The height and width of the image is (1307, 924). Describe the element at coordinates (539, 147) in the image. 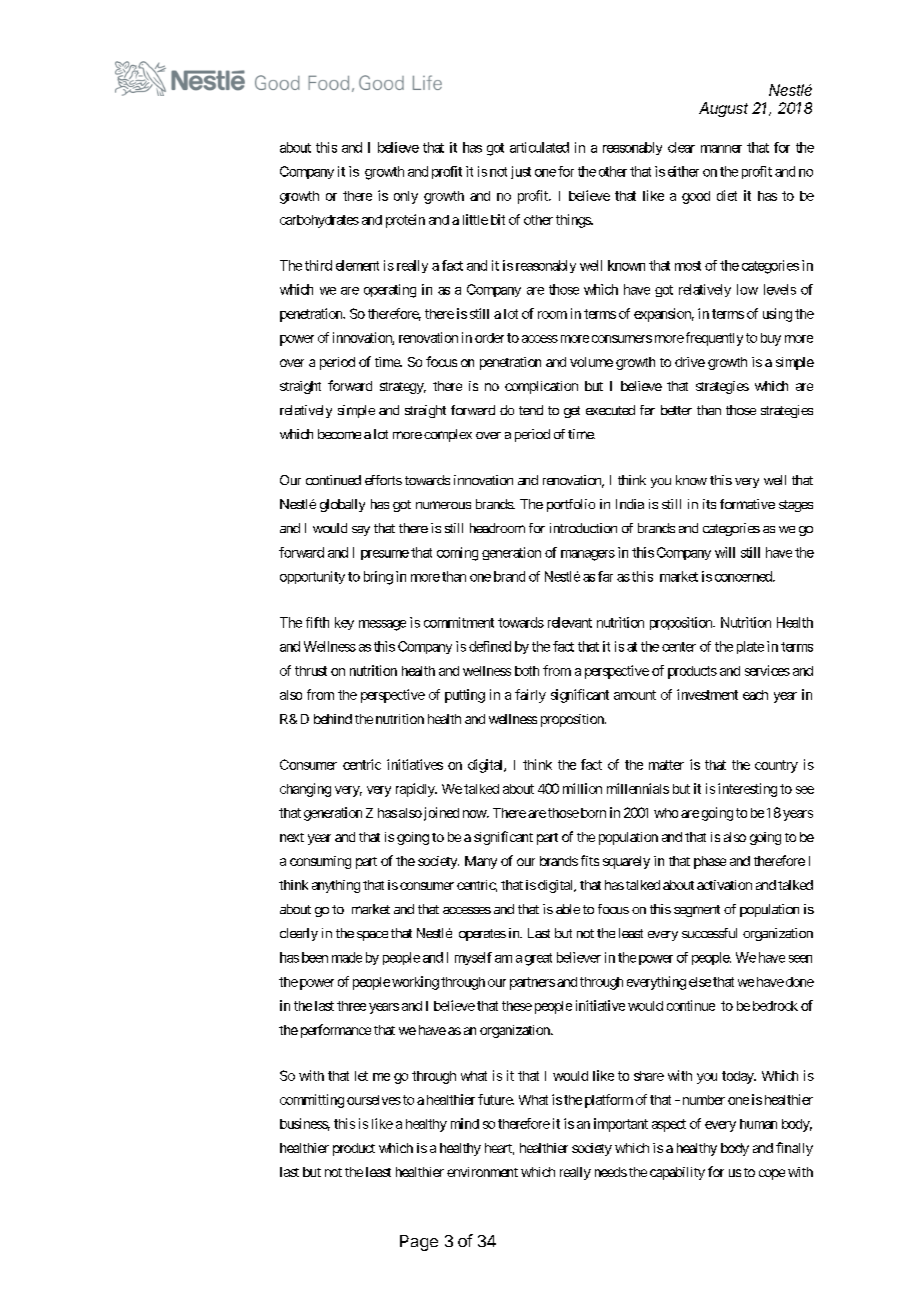

I see `articulated` at that location.
